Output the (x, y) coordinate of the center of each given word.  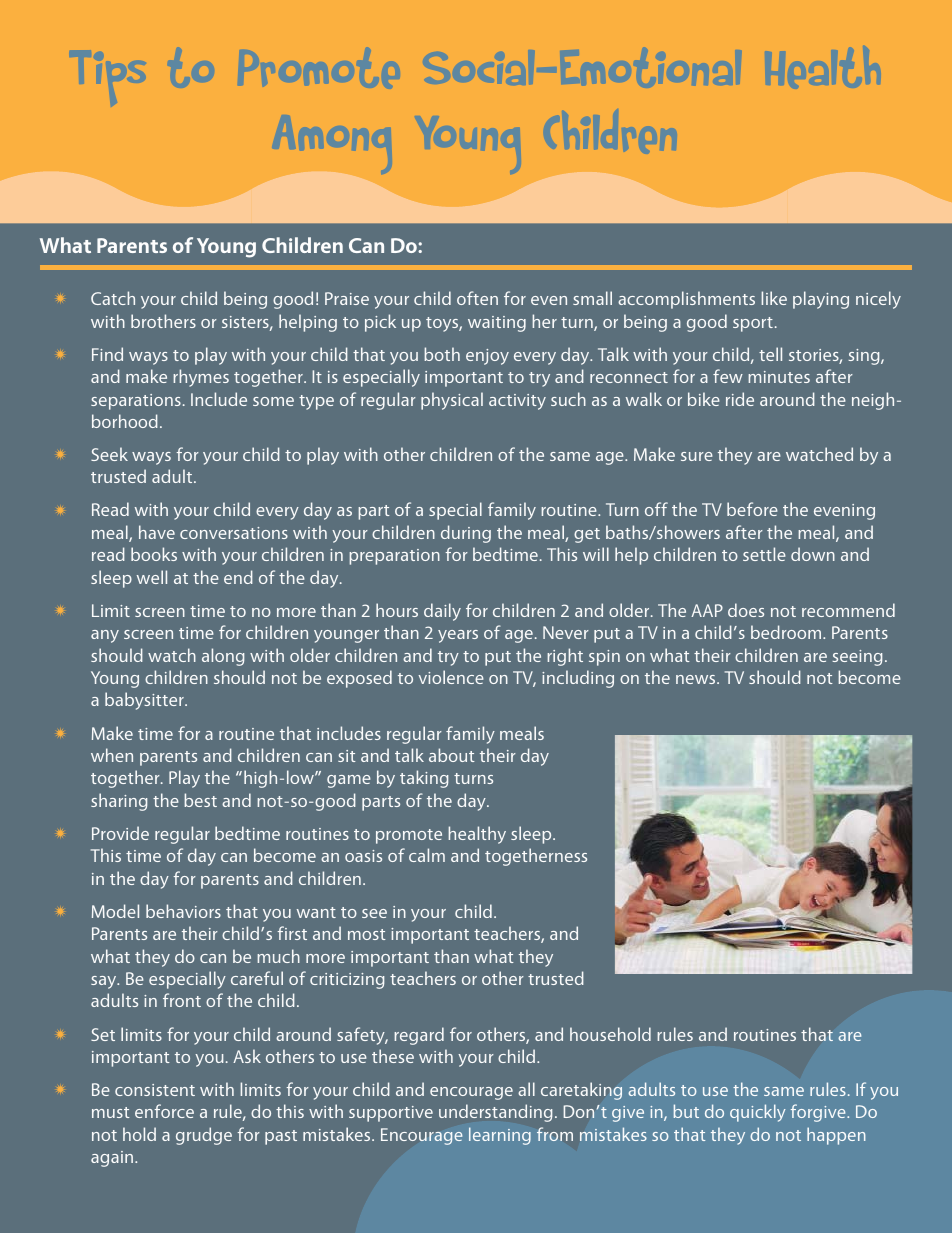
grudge (204, 1136)
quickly (758, 1113)
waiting (497, 324)
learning (500, 1136)
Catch (113, 298)
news (697, 679)
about (452, 755)
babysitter (145, 701)
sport (753, 324)
